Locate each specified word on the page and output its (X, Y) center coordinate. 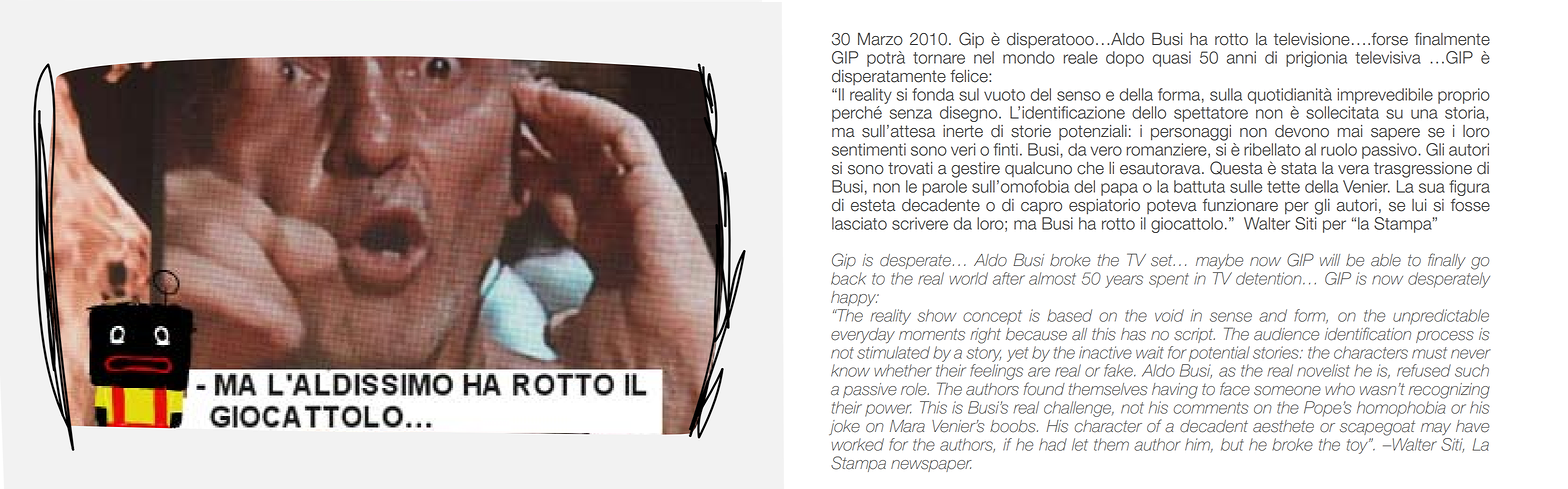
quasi (1172, 59)
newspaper (931, 466)
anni (1241, 57)
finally (1447, 261)
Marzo (880, 39)
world (969, 278)
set (1163, 261)
